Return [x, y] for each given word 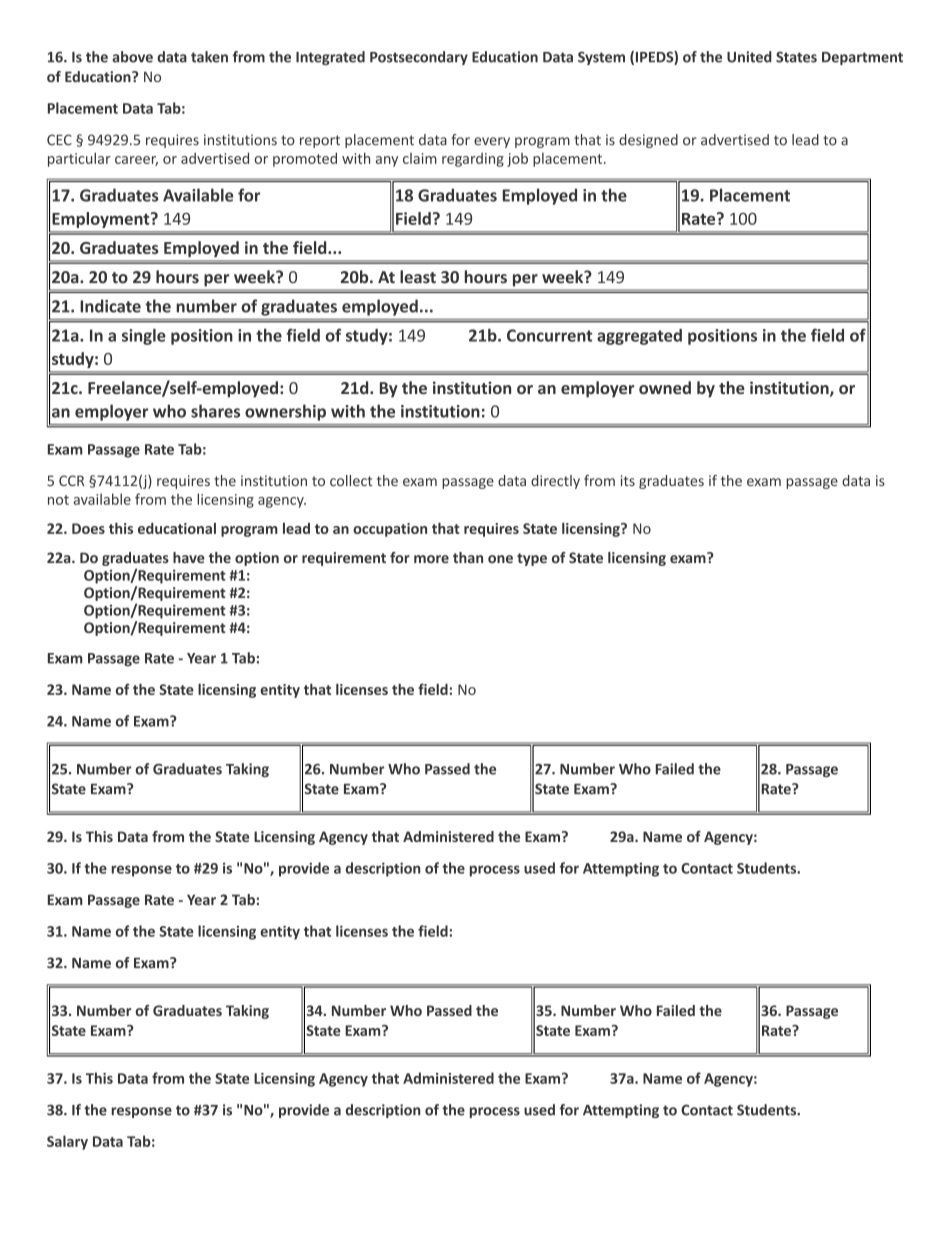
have [189, 557]
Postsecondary [419, 58]
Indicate [110, 306]
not [58, 500]
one [500, 559]
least [418, 277]
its [628, 480]
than [468, 557]
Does [88, 528]
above [132, 57]
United [749, 57]
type [532, 559]
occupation [390, 530]
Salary [67, 1142]
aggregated [639, 337]
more [431, 559]
